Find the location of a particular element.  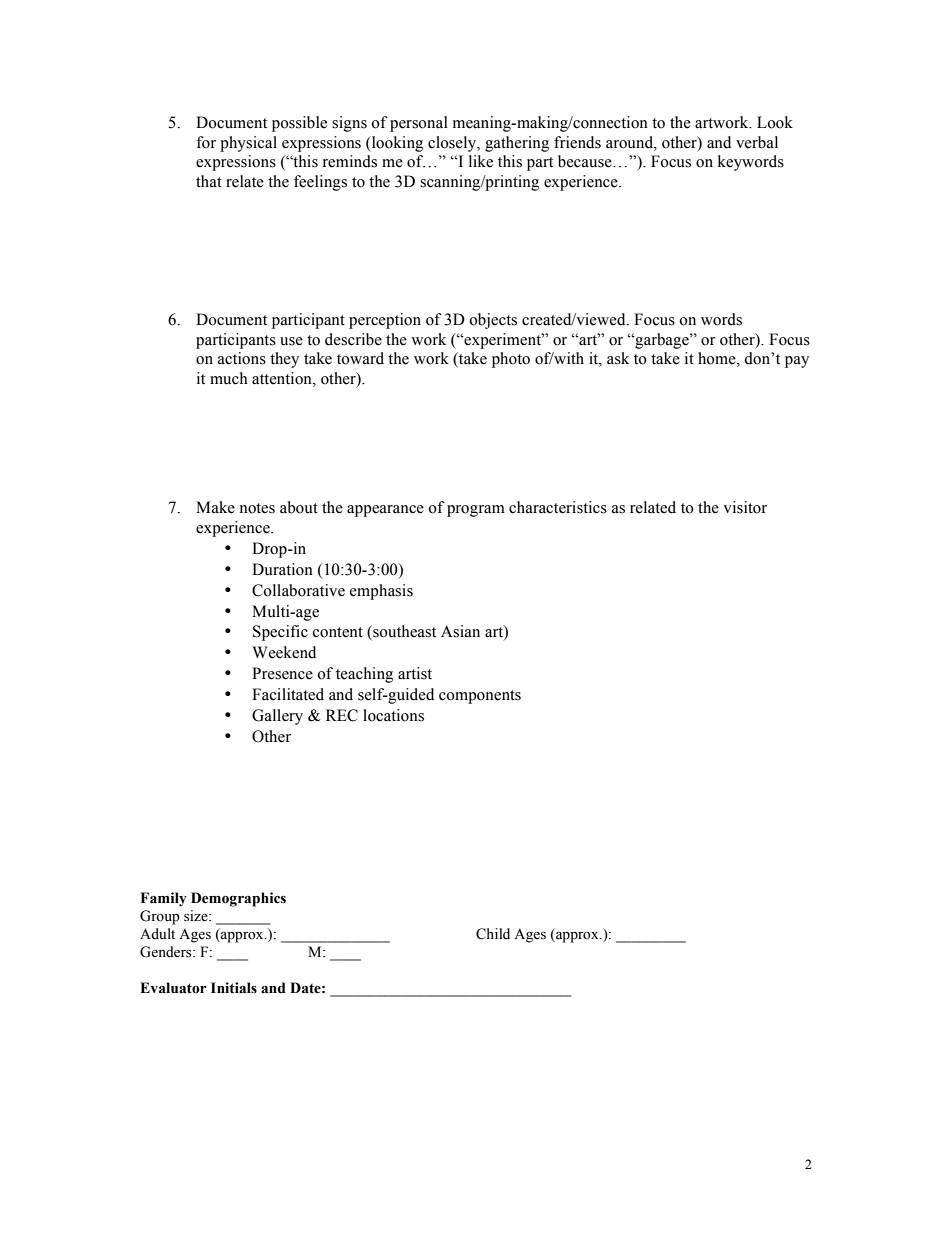

components is located at coordinates (480, 697).
